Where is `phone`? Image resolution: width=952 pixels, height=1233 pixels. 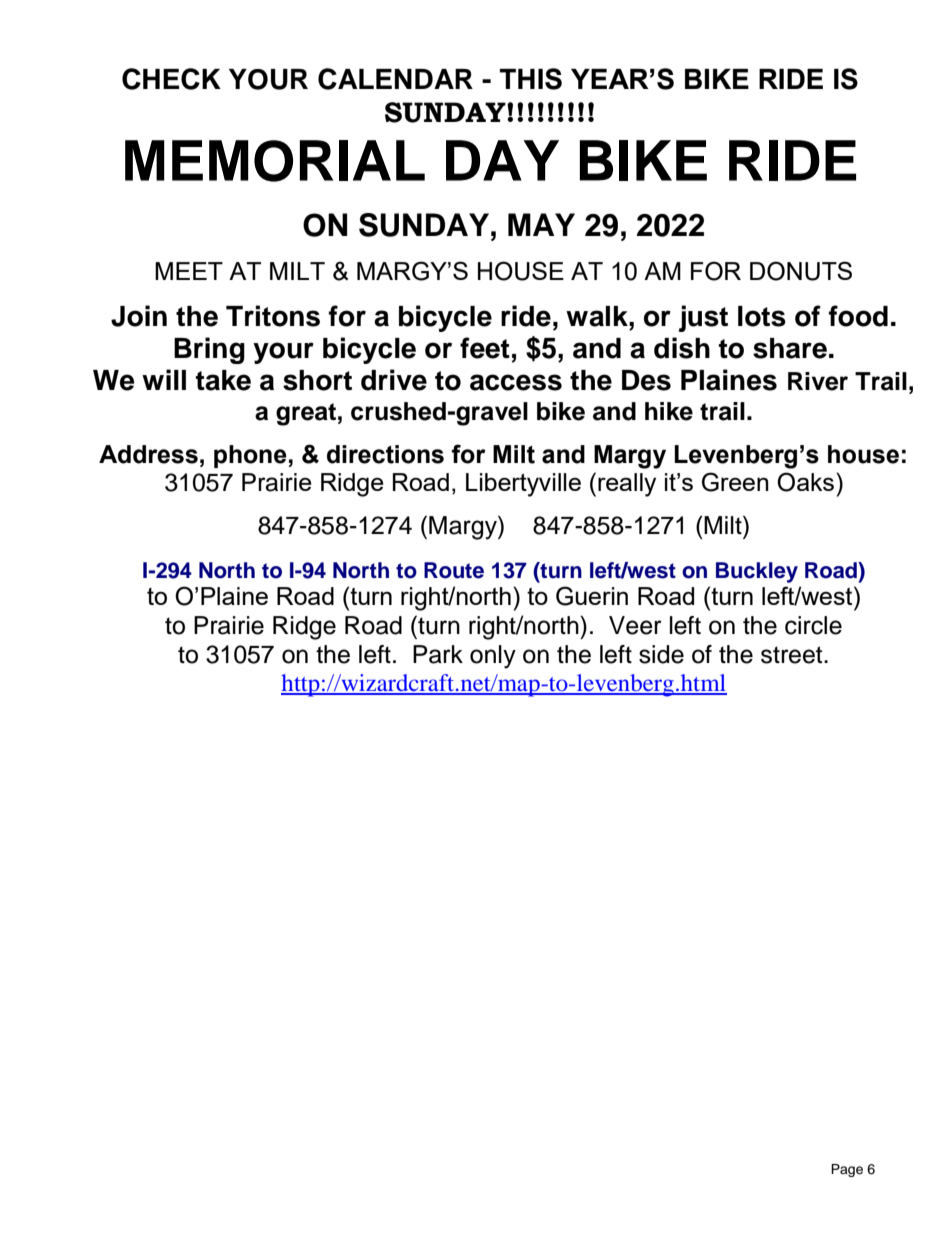 phone is located at coordinates (250, 456).
